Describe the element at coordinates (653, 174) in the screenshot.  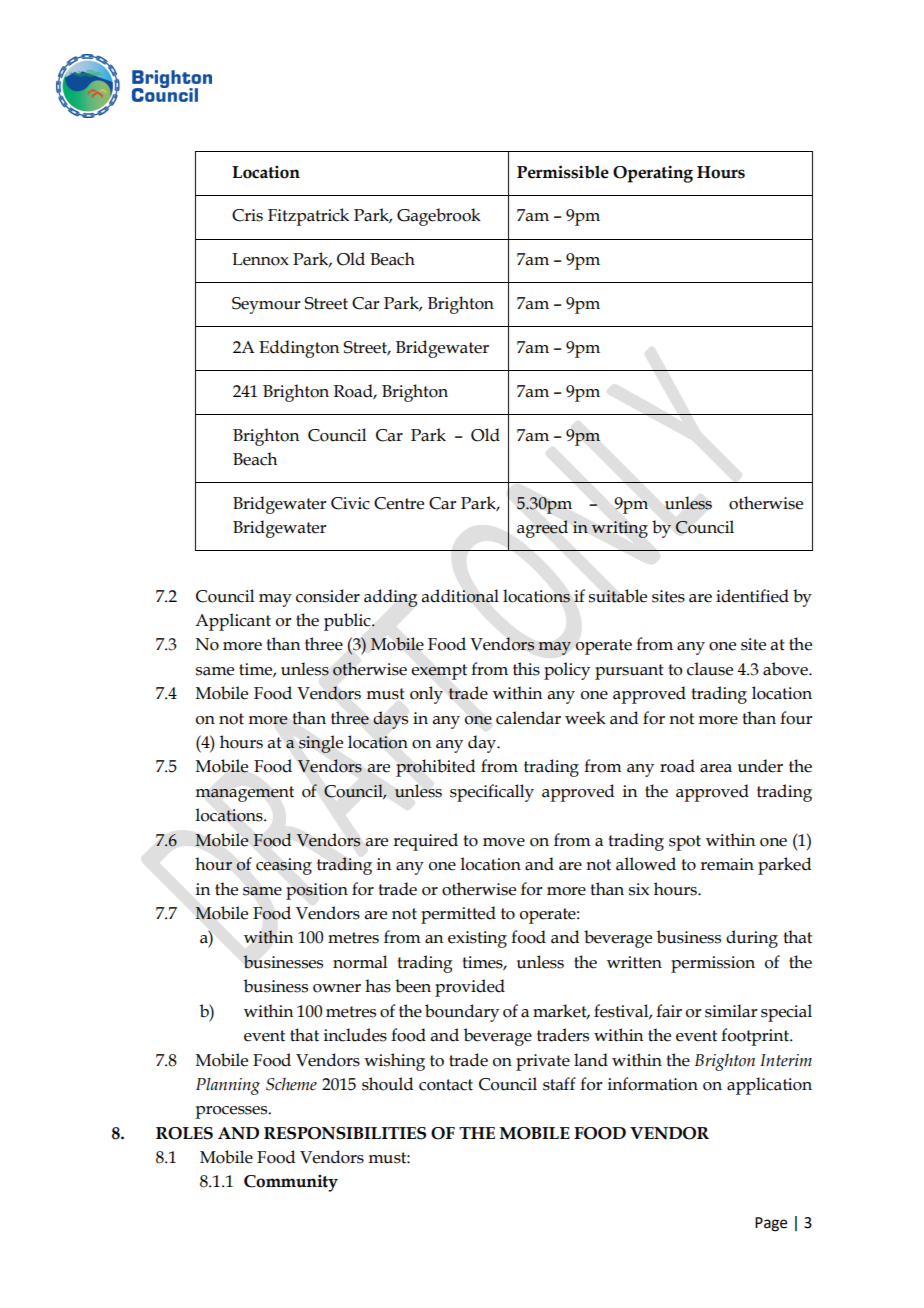
I see `Operating` at that location.
